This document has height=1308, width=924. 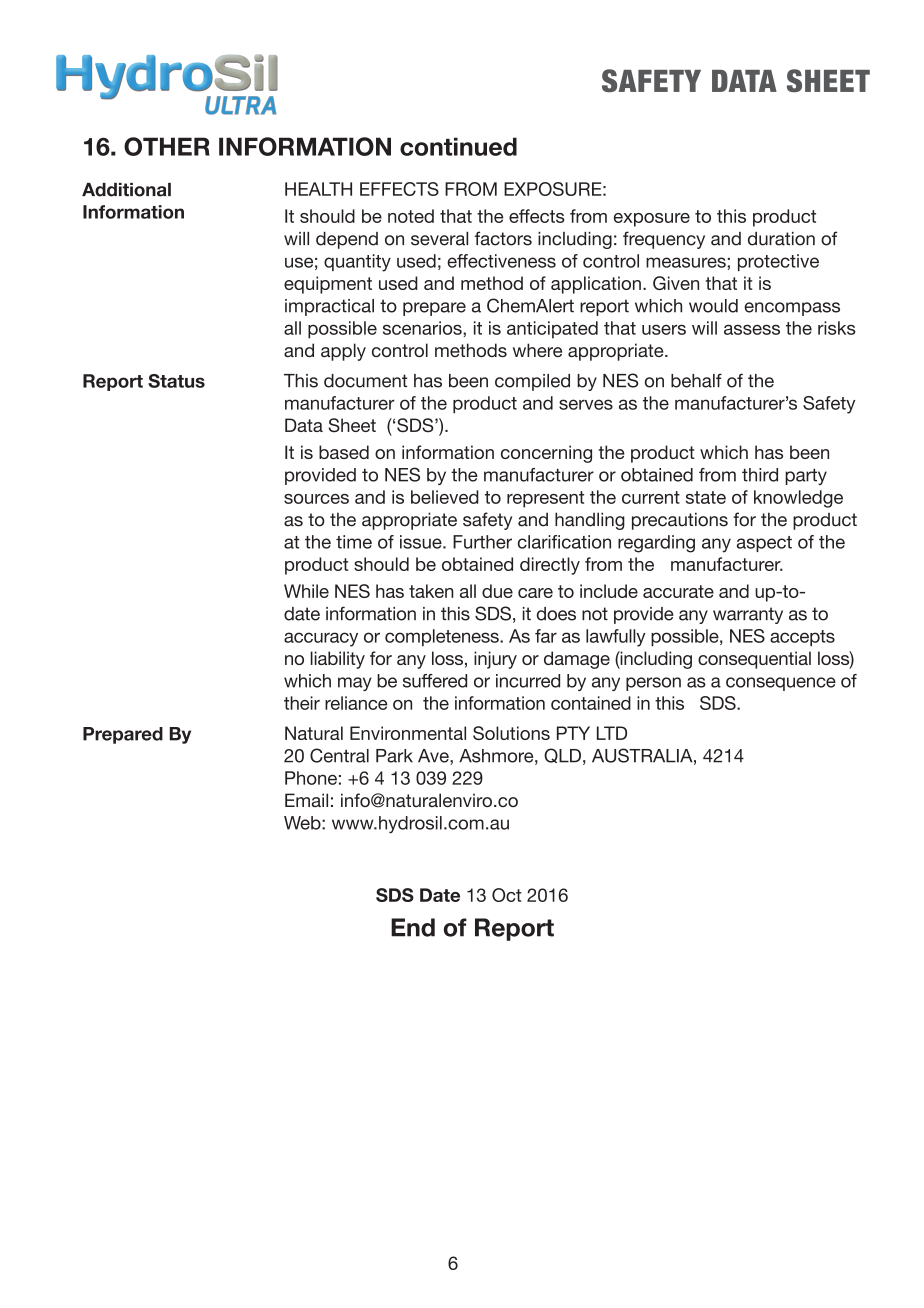 I want to click on ULTRA, so click(x=240, y=105).
